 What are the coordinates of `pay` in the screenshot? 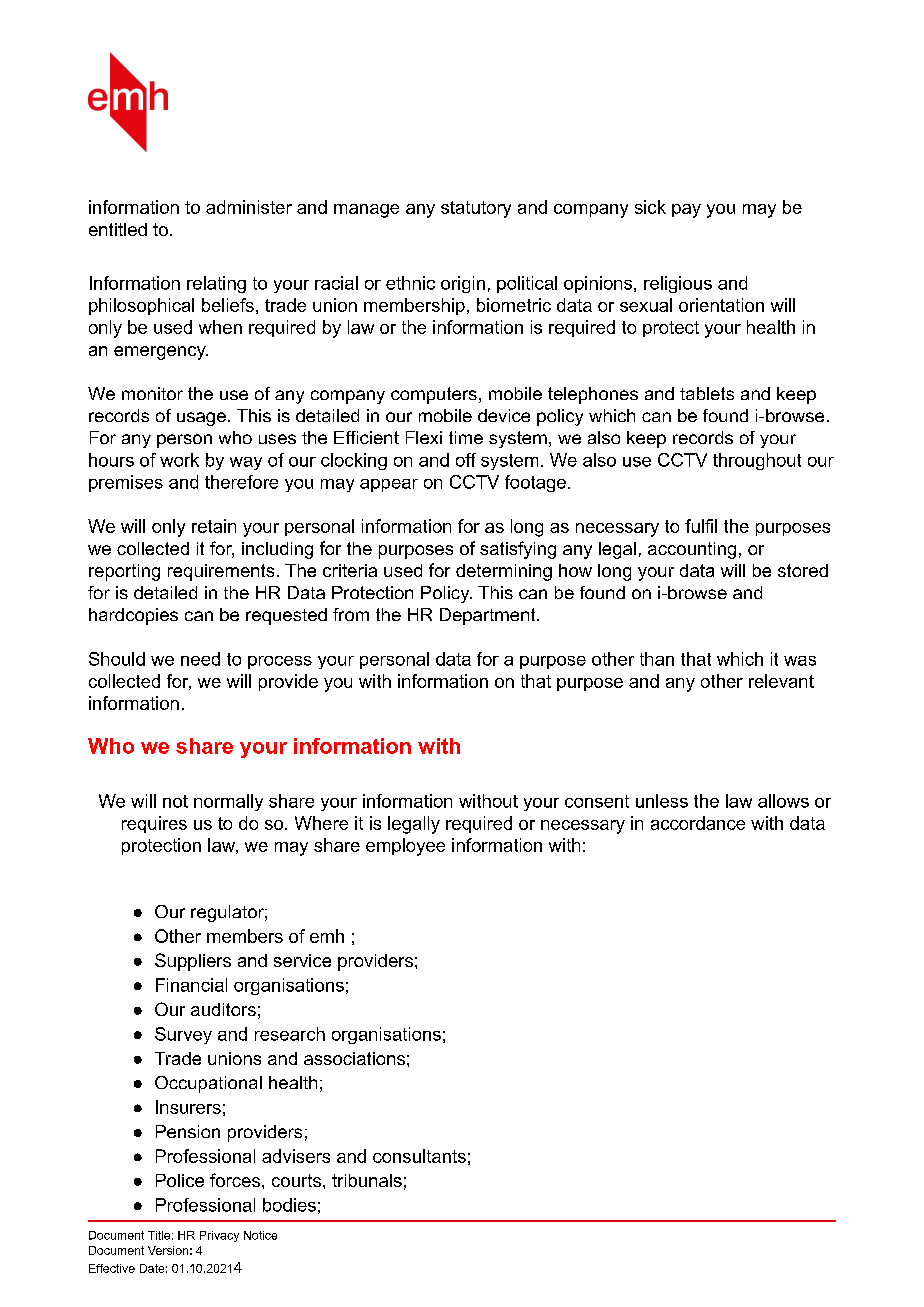 It's located at (686, 211).
